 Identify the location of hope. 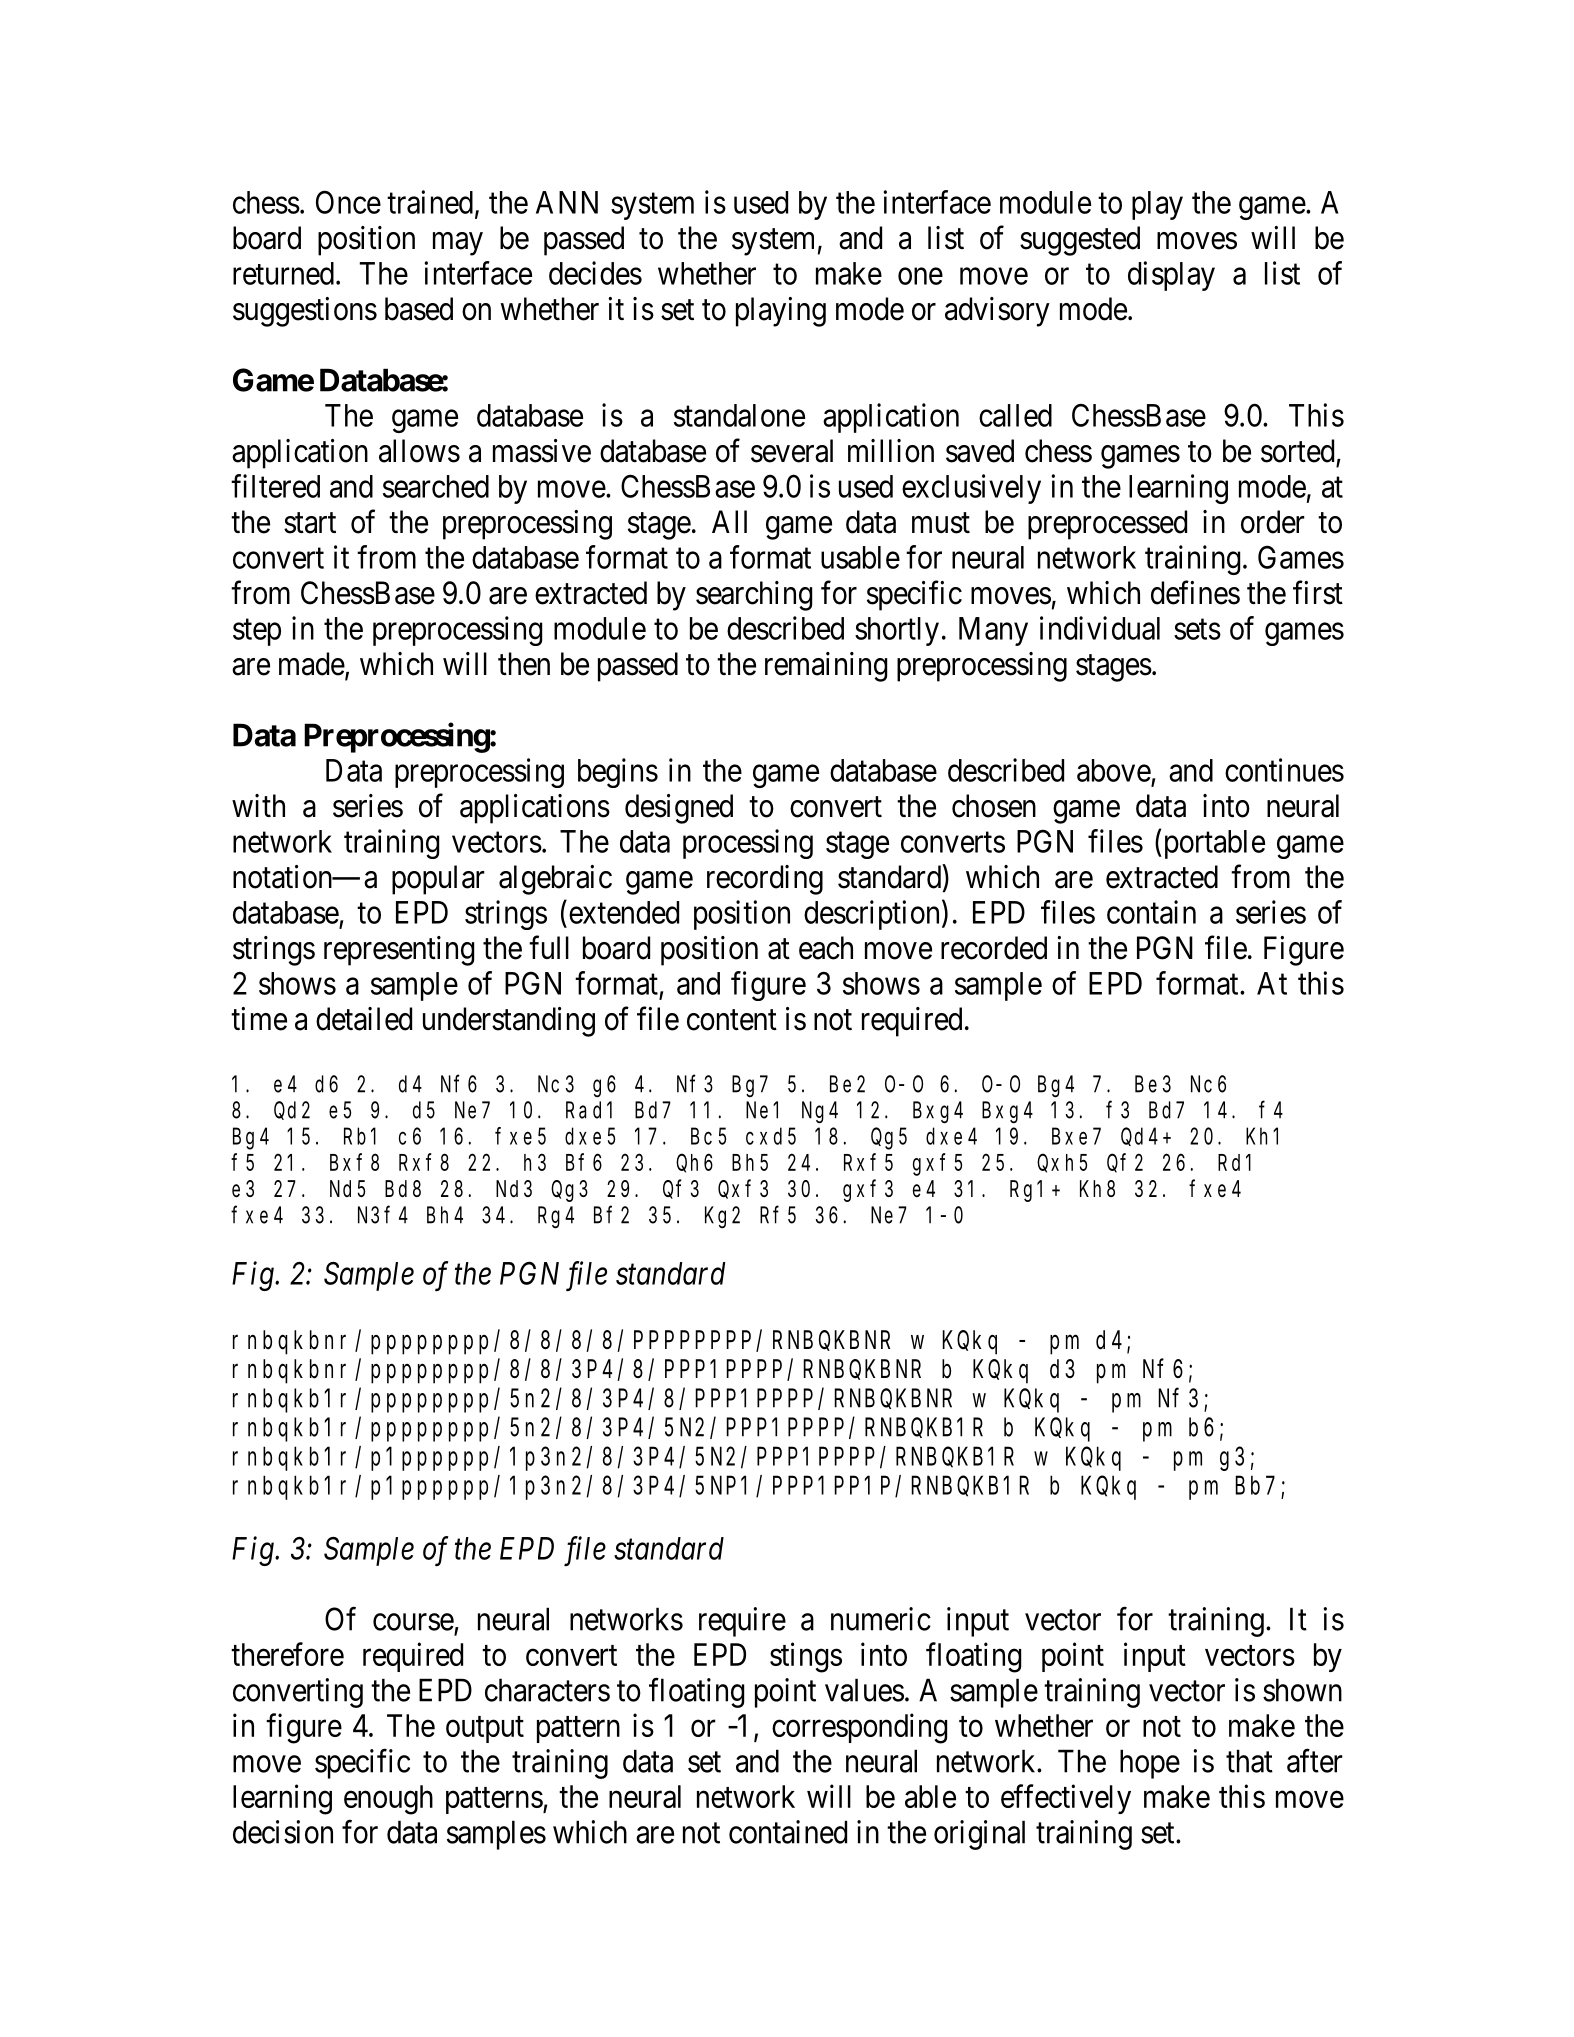
(1150, 1764).
